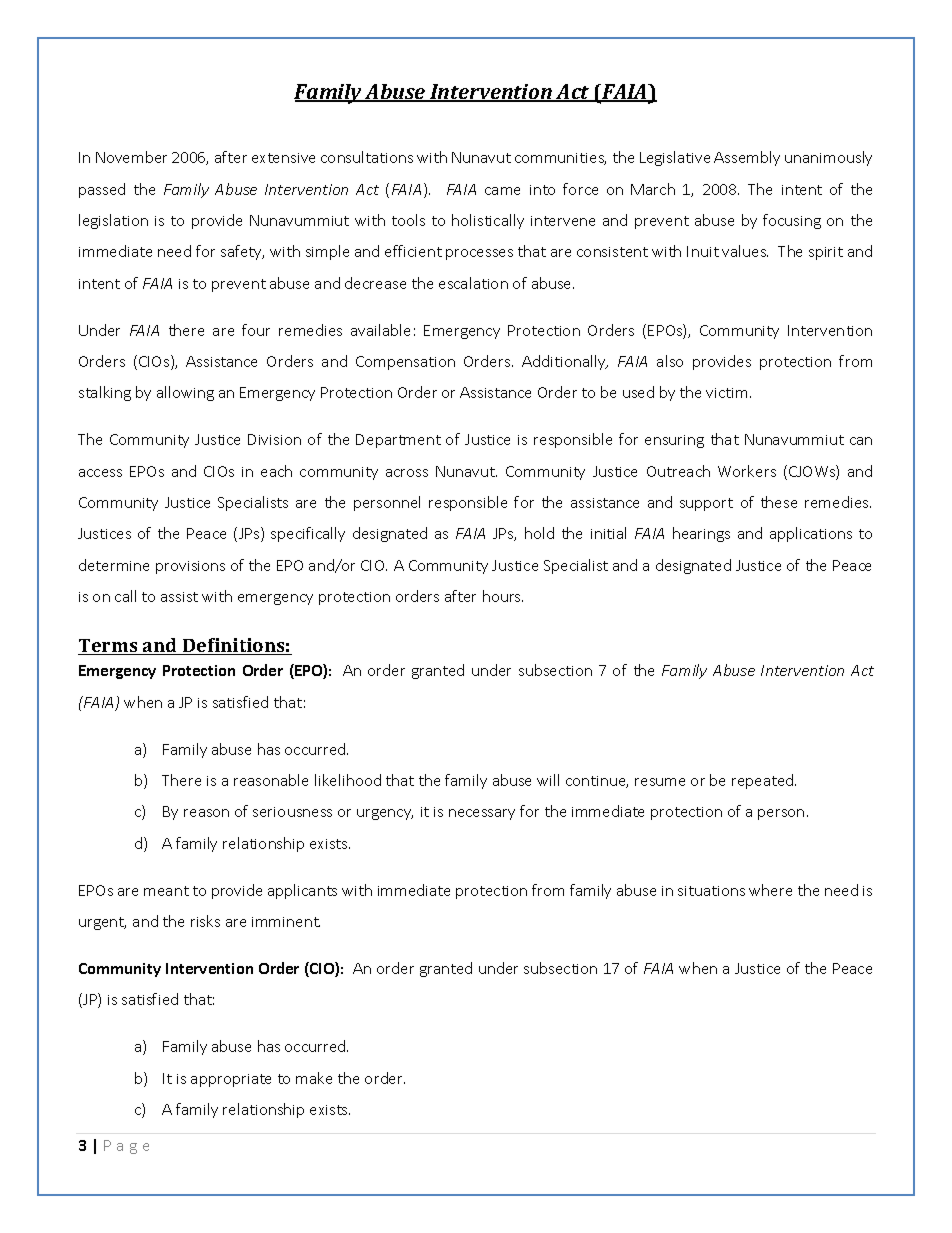 Image resolution: width=952 pixels, height=1233 pixels. Describe the element at coordinates (502, 191) in the page. I see `came` at that location.
